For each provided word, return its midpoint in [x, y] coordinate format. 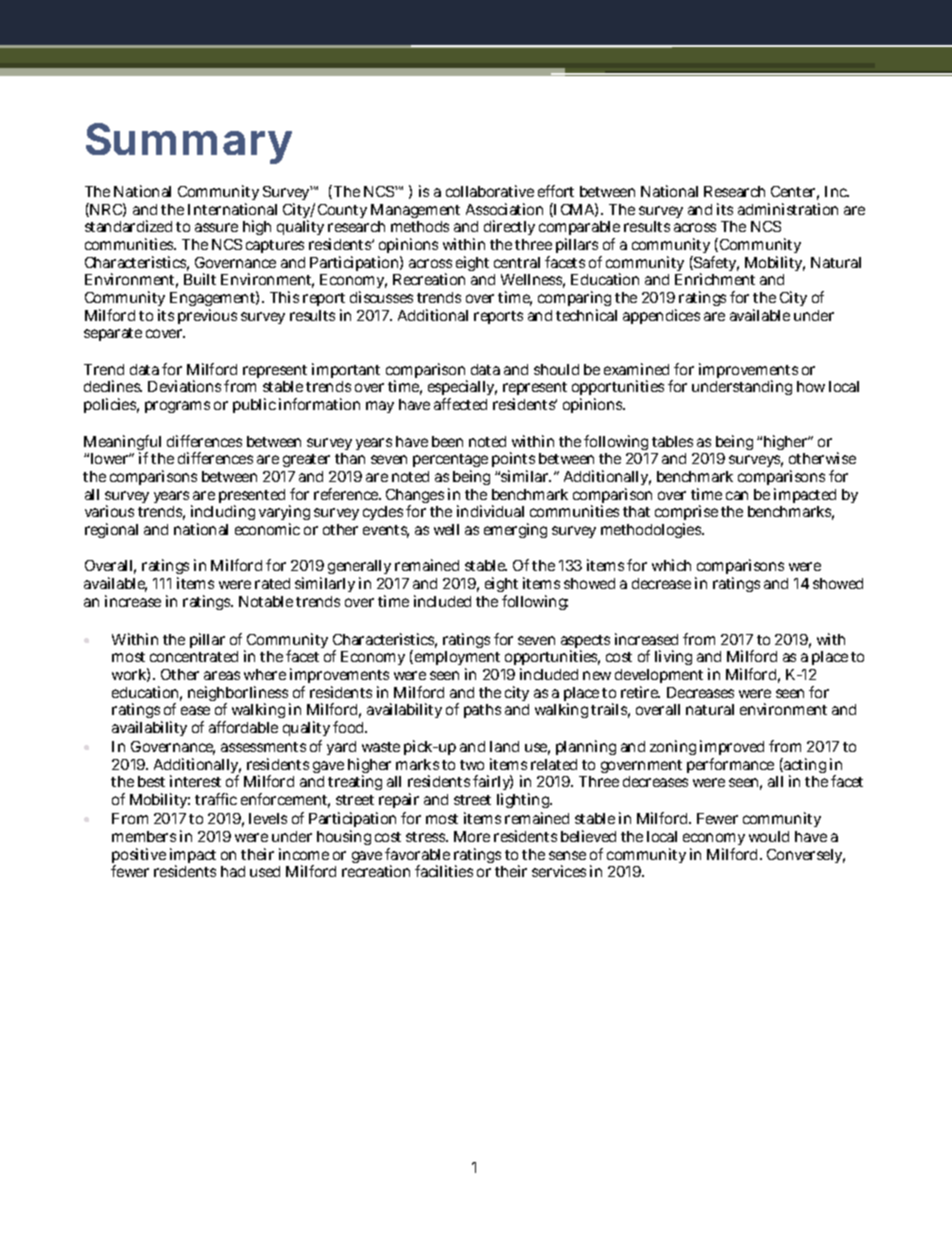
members [144, 836]
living [673, 657]
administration [788, 209]
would [769, 836]
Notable [266, 601]
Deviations [184, 386]
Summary [189, 143]
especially [462, 389]
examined [636, 369]
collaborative [490, 191]
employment [457, 660]
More [472, 836]
